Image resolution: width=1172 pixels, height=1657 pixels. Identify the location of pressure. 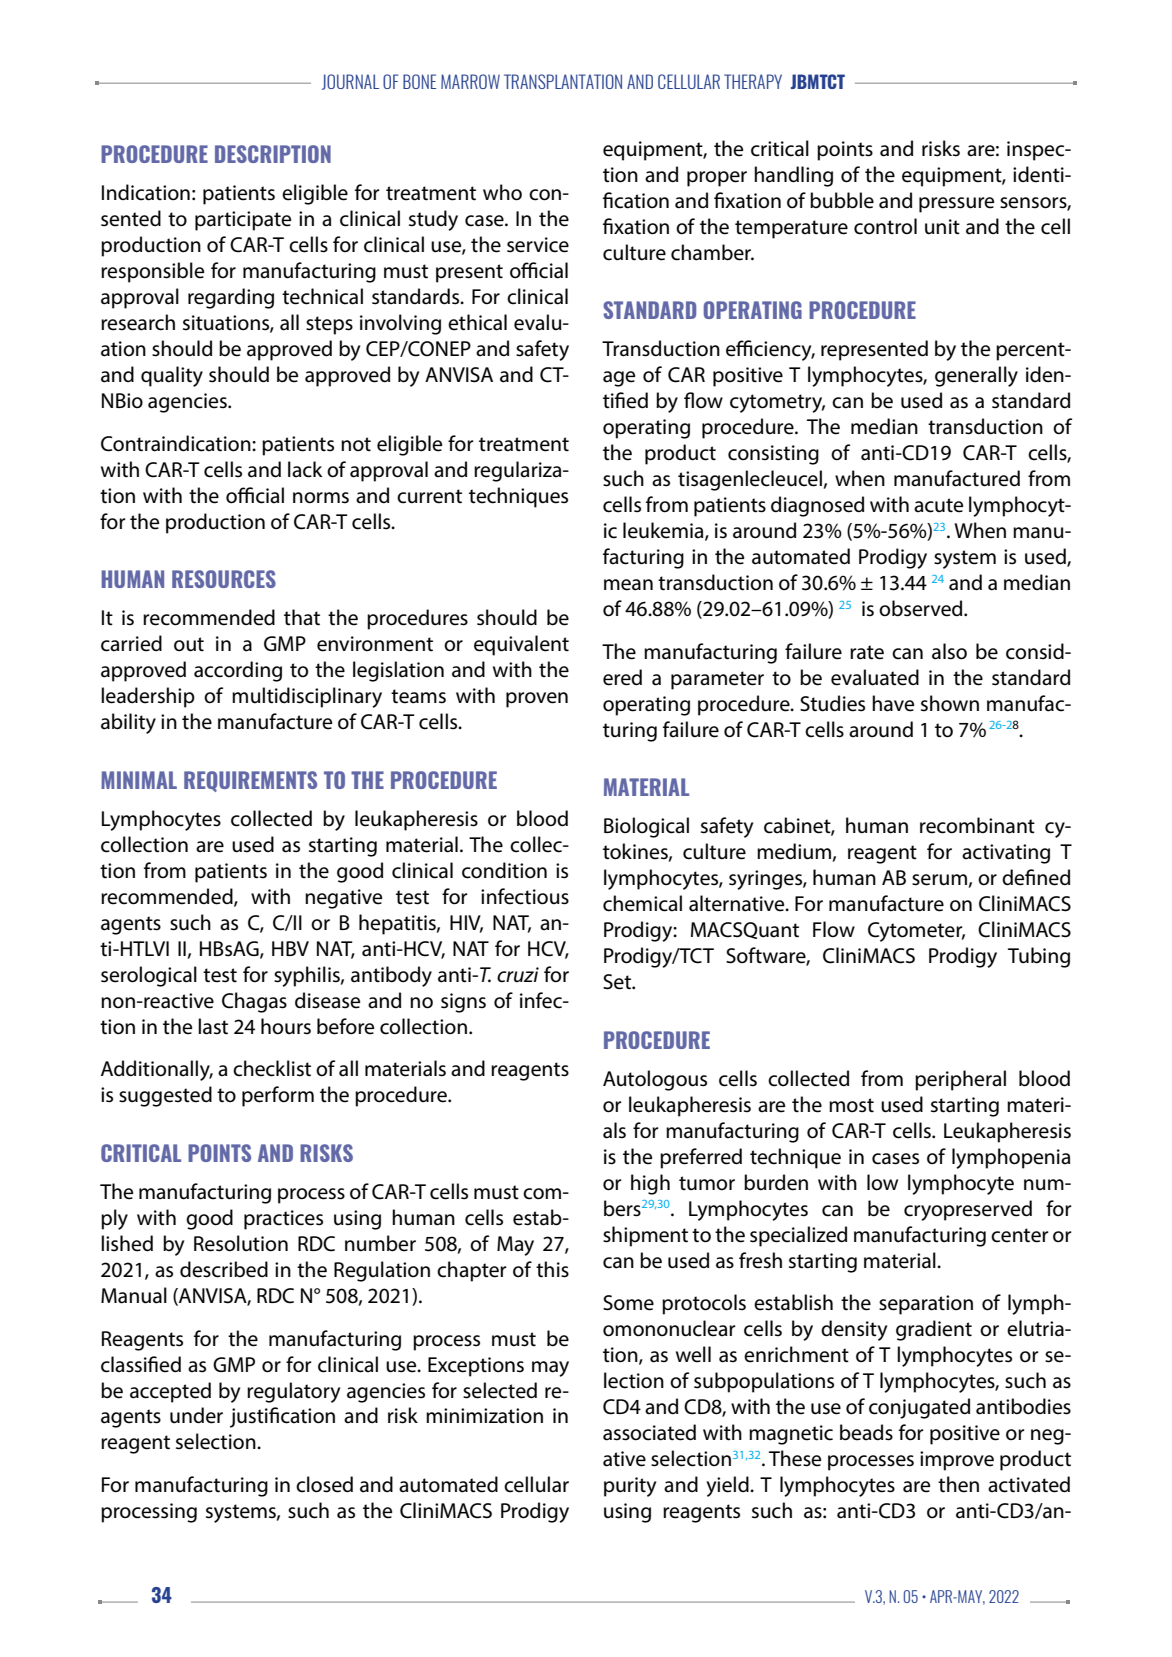
(956, 205).
